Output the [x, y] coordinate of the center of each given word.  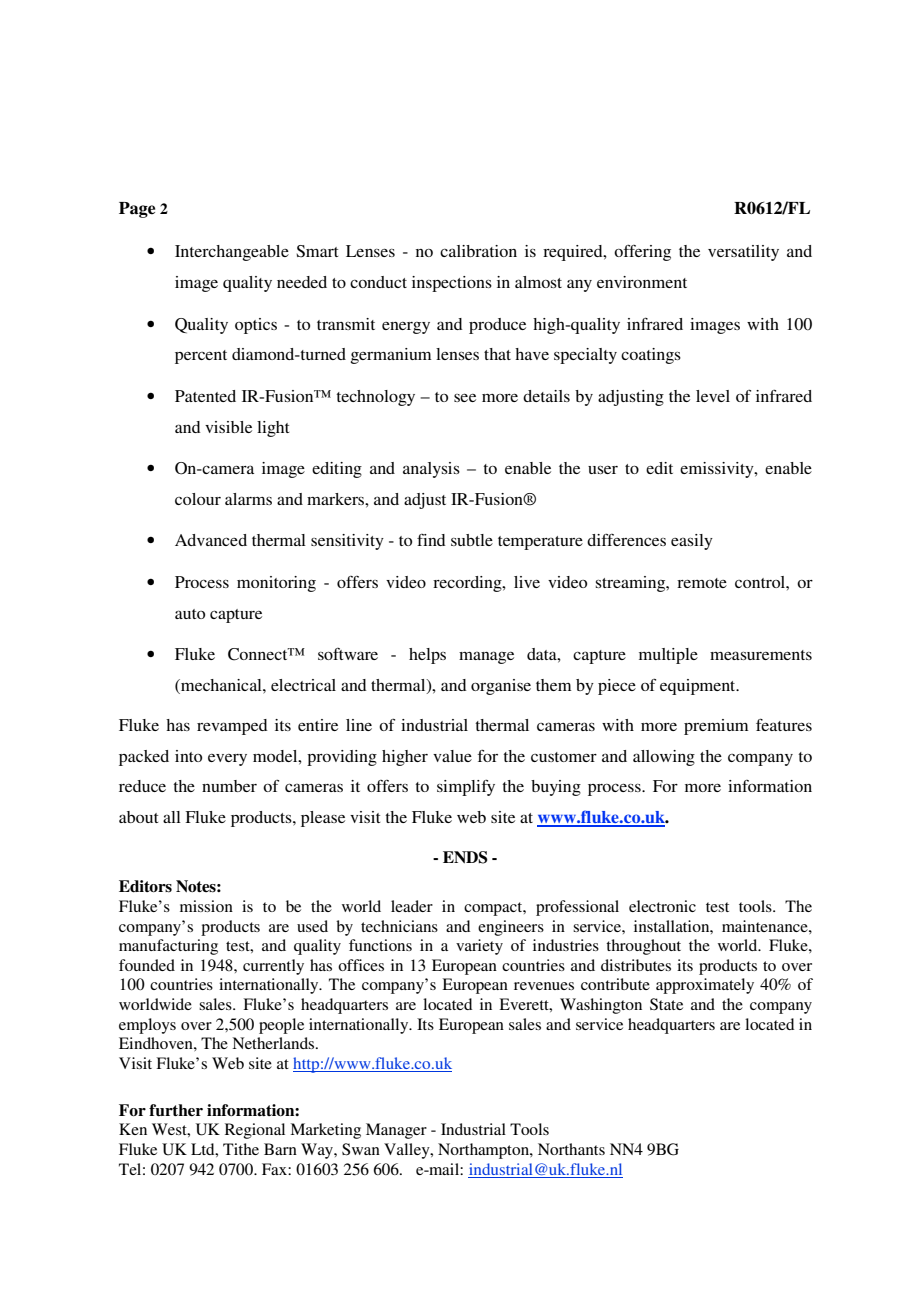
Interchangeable [232, 253]
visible [228, 427]
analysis [431, 470]
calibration [478, 251]
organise [501, 687]
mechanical [221, 685]
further [176, 1110]
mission [206, 906]
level [713, 396]
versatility [743, 253]
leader [412, 906]
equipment [699, 687]
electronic [662, 906]
